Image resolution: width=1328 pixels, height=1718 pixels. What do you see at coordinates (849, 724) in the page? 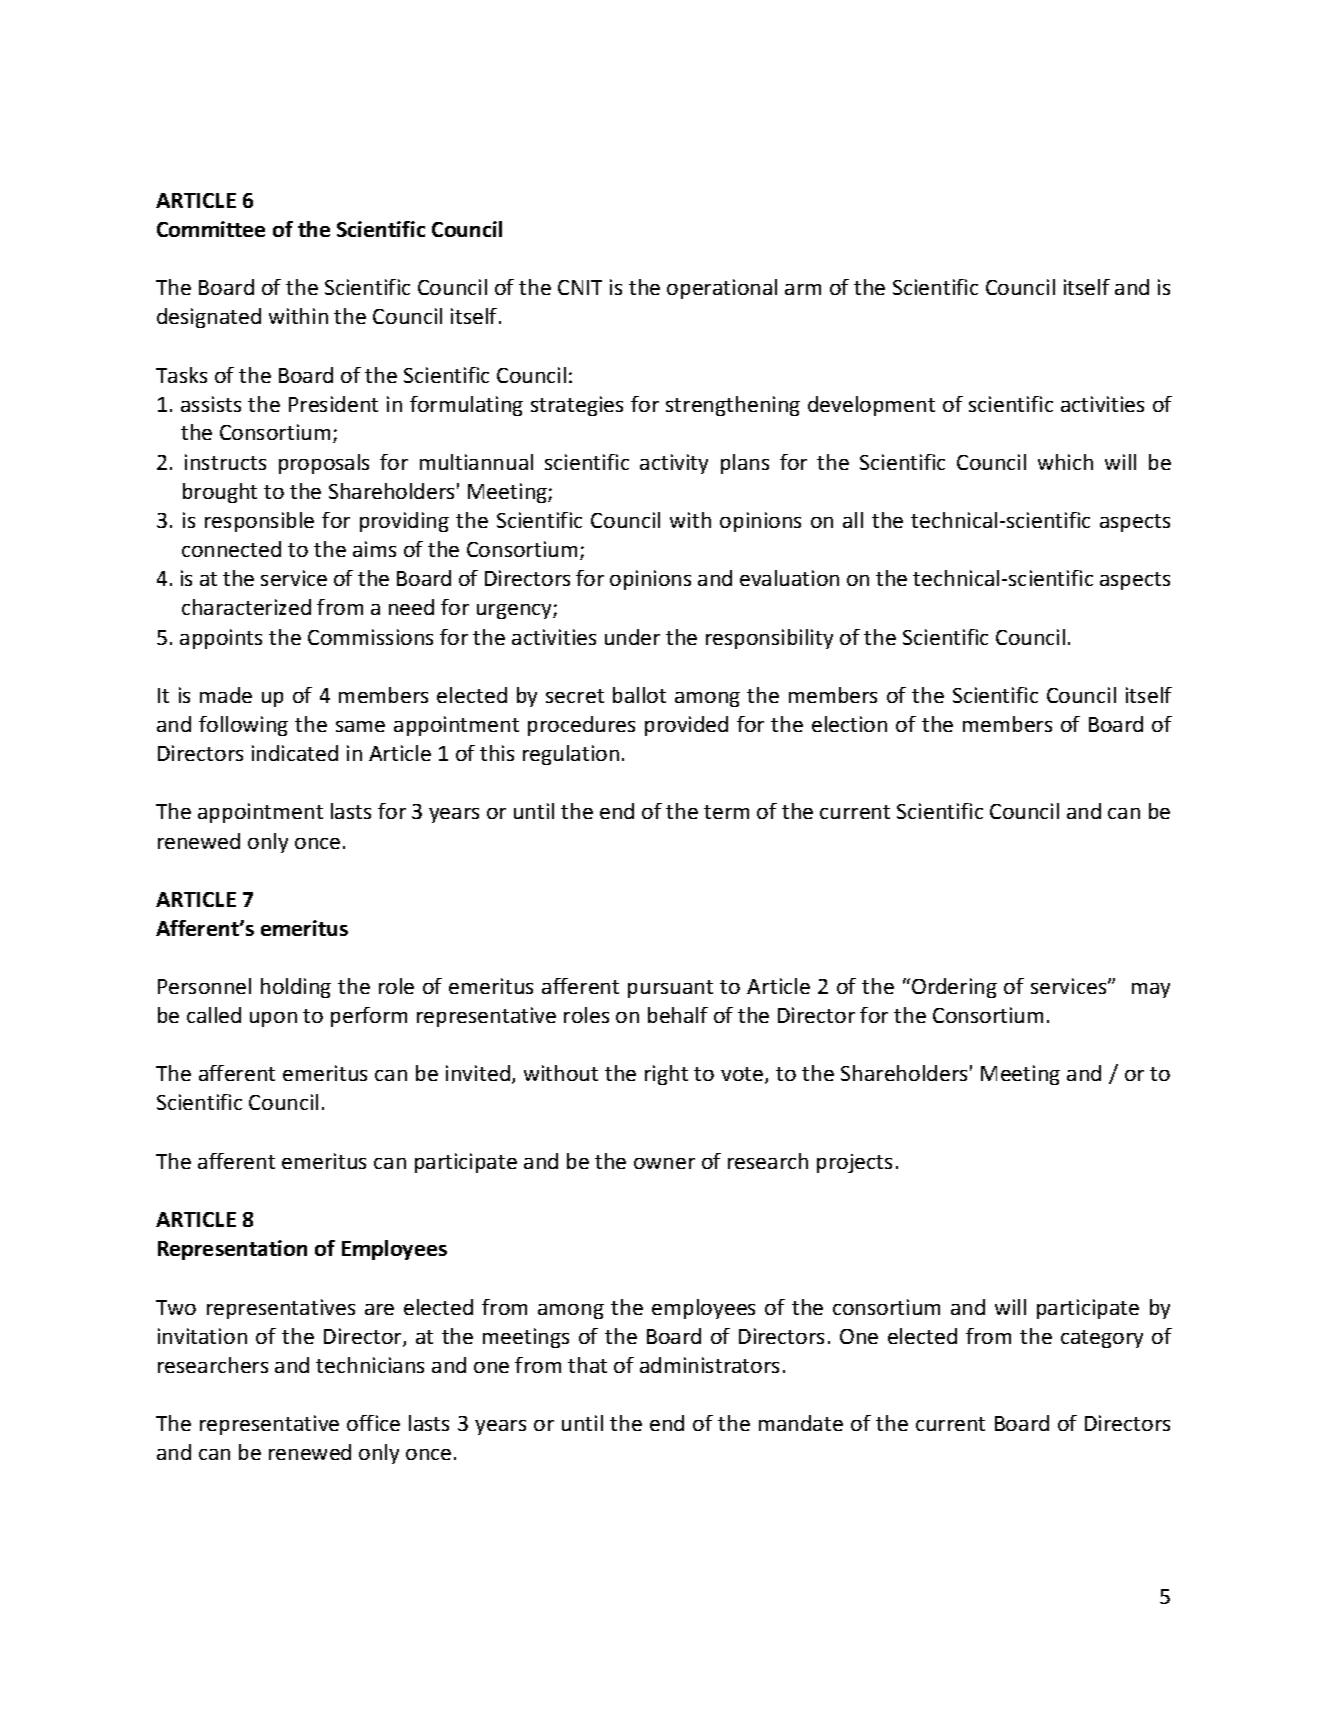
I see `election` at bounding box center [849, 724].
